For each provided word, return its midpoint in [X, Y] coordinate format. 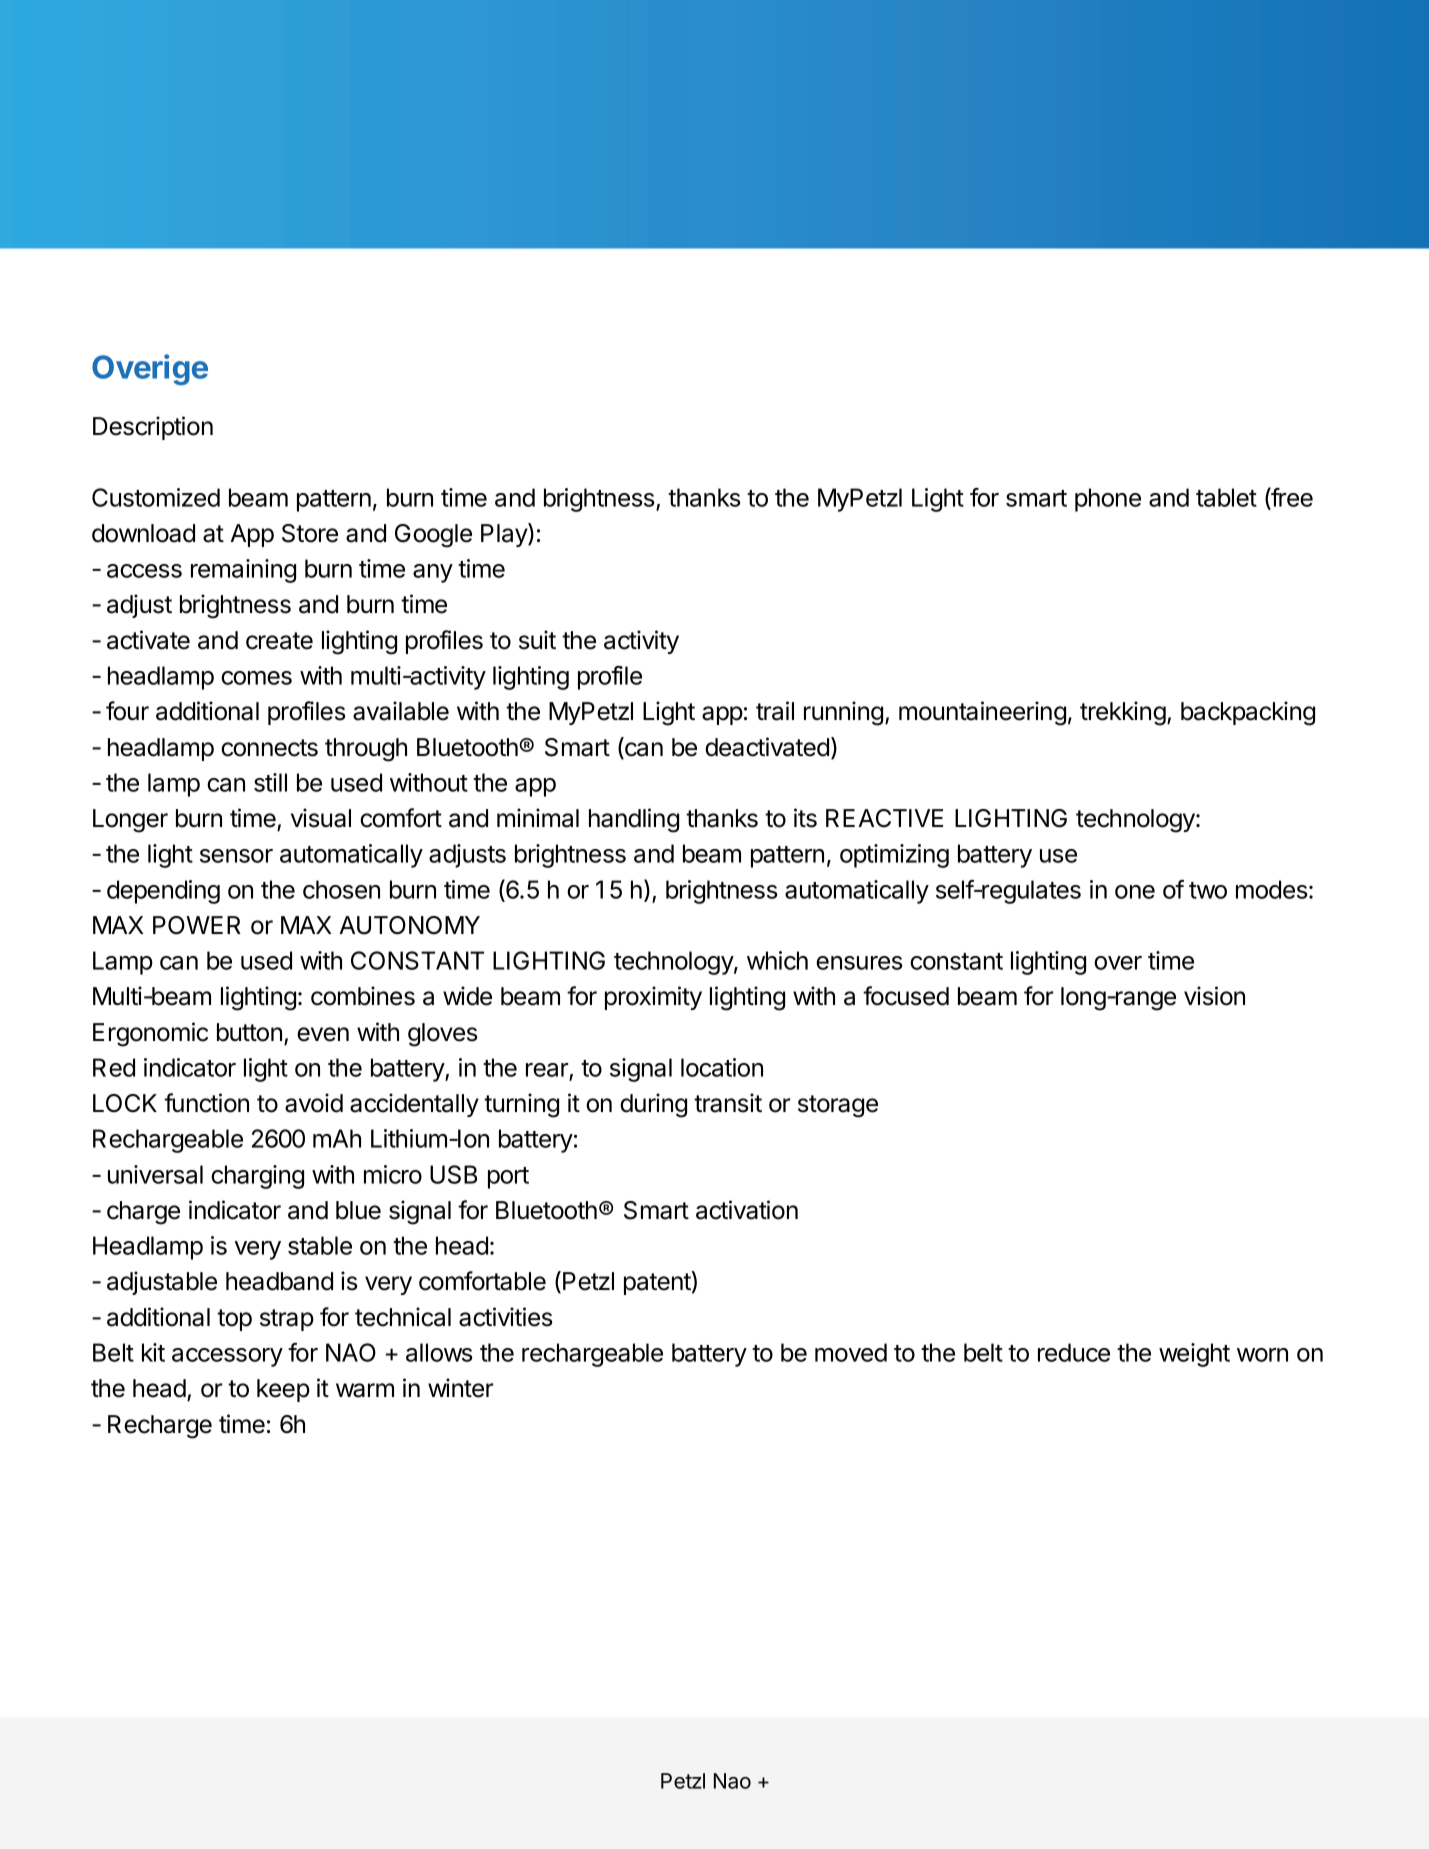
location [722, 1067]
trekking [1123, 713]
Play [505, 535]
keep [283, 1390]
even [323, 1034]
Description [153, 428]
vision [1214, 996]
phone [1108, 500]
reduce [1074, 1352]
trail [775, 711]
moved [851, 1352]
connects [269, 748]
